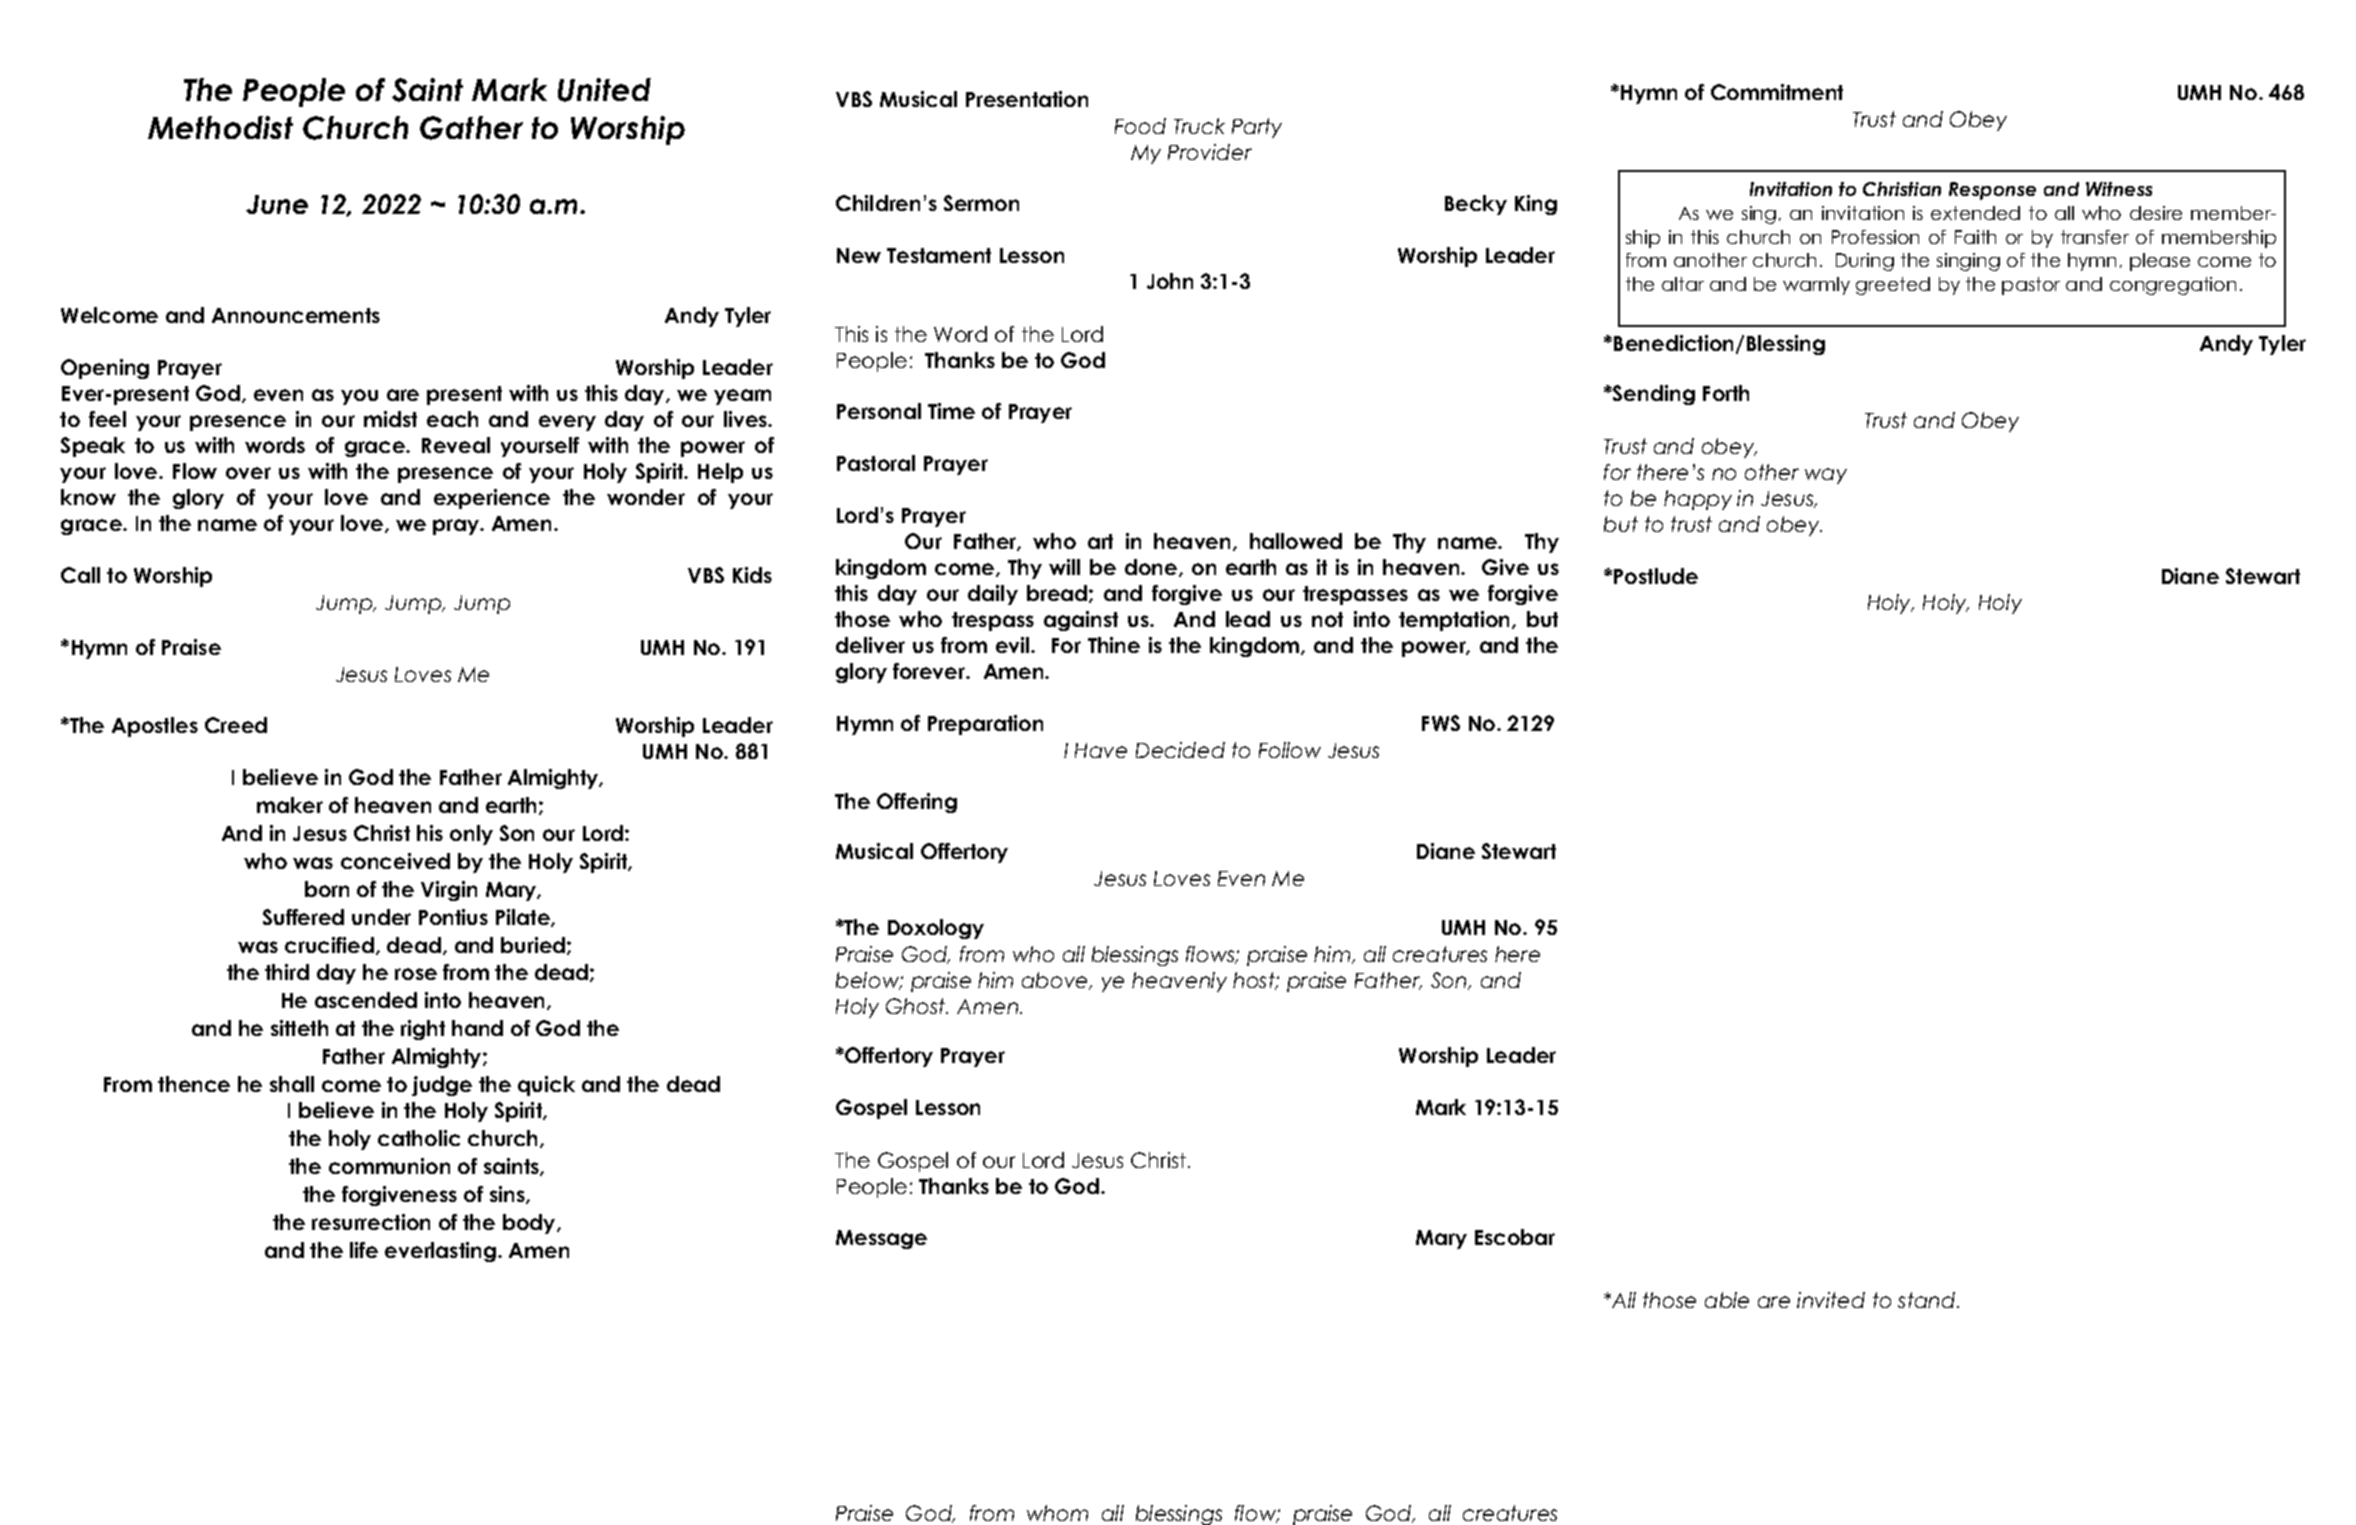 The image size is (2356, 1525). What do you see at coordinates (1441, 723) in the screenshot?
I see `FWS` at bounding box center [1441, 723].
